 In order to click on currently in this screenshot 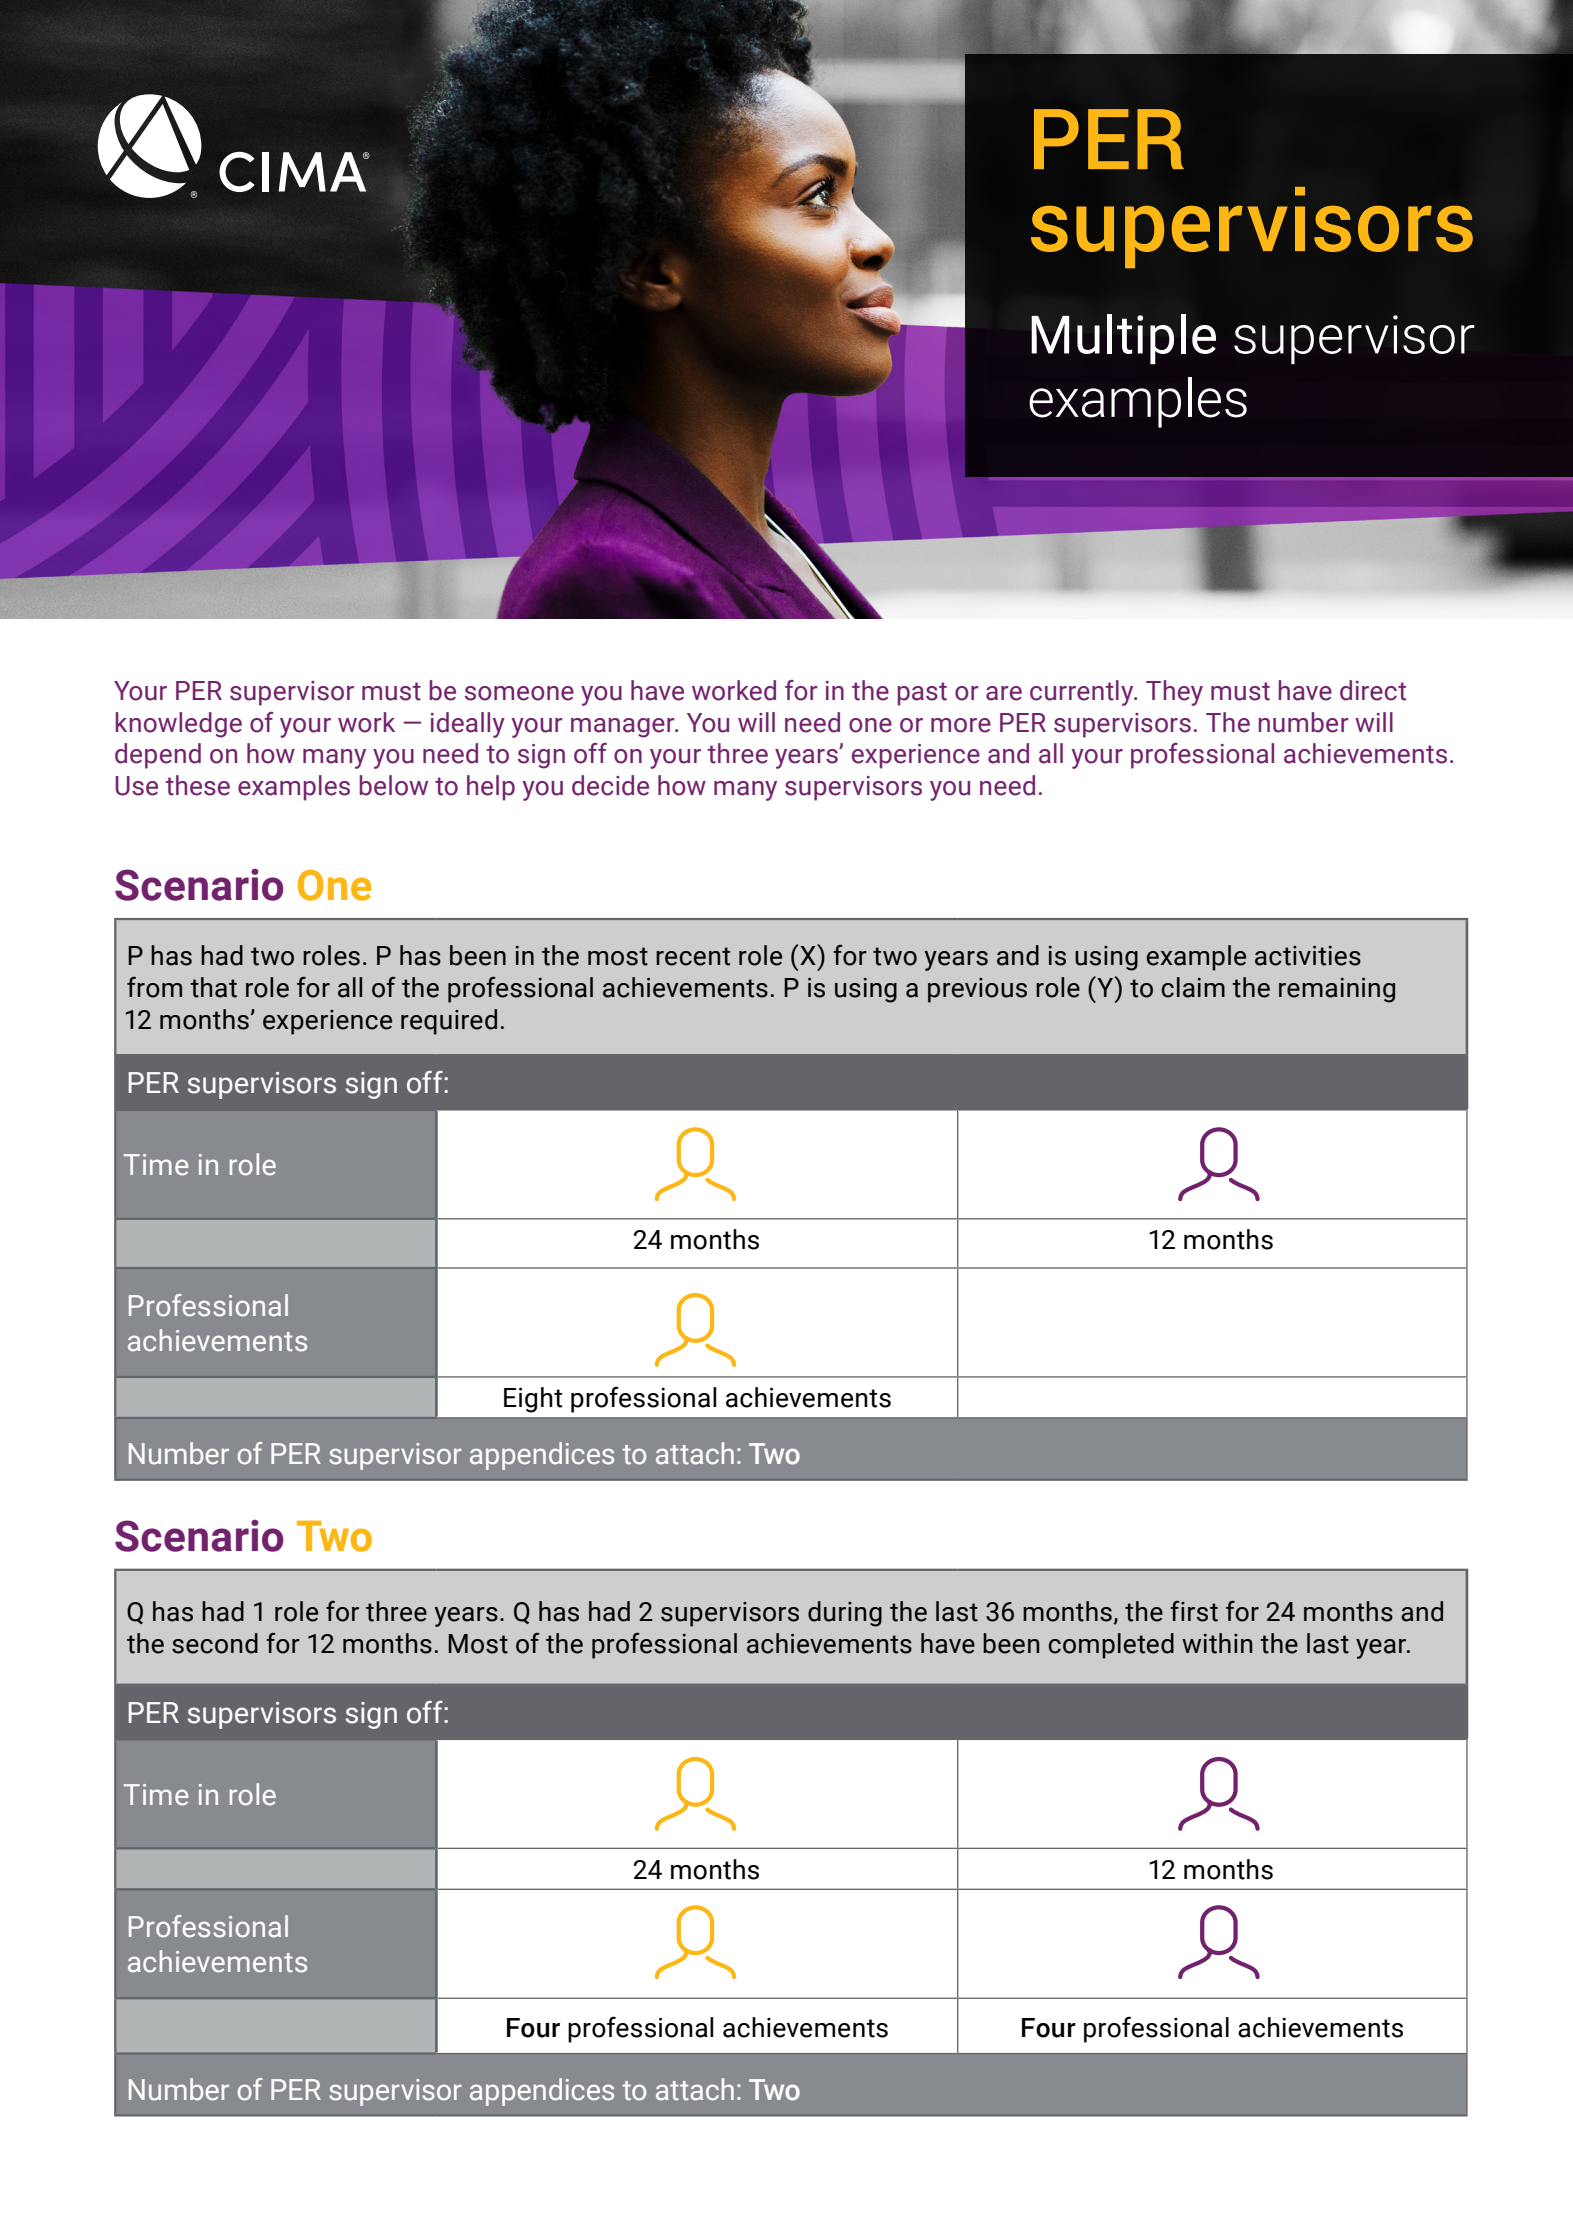, I will do `click(1083, 693)`.
